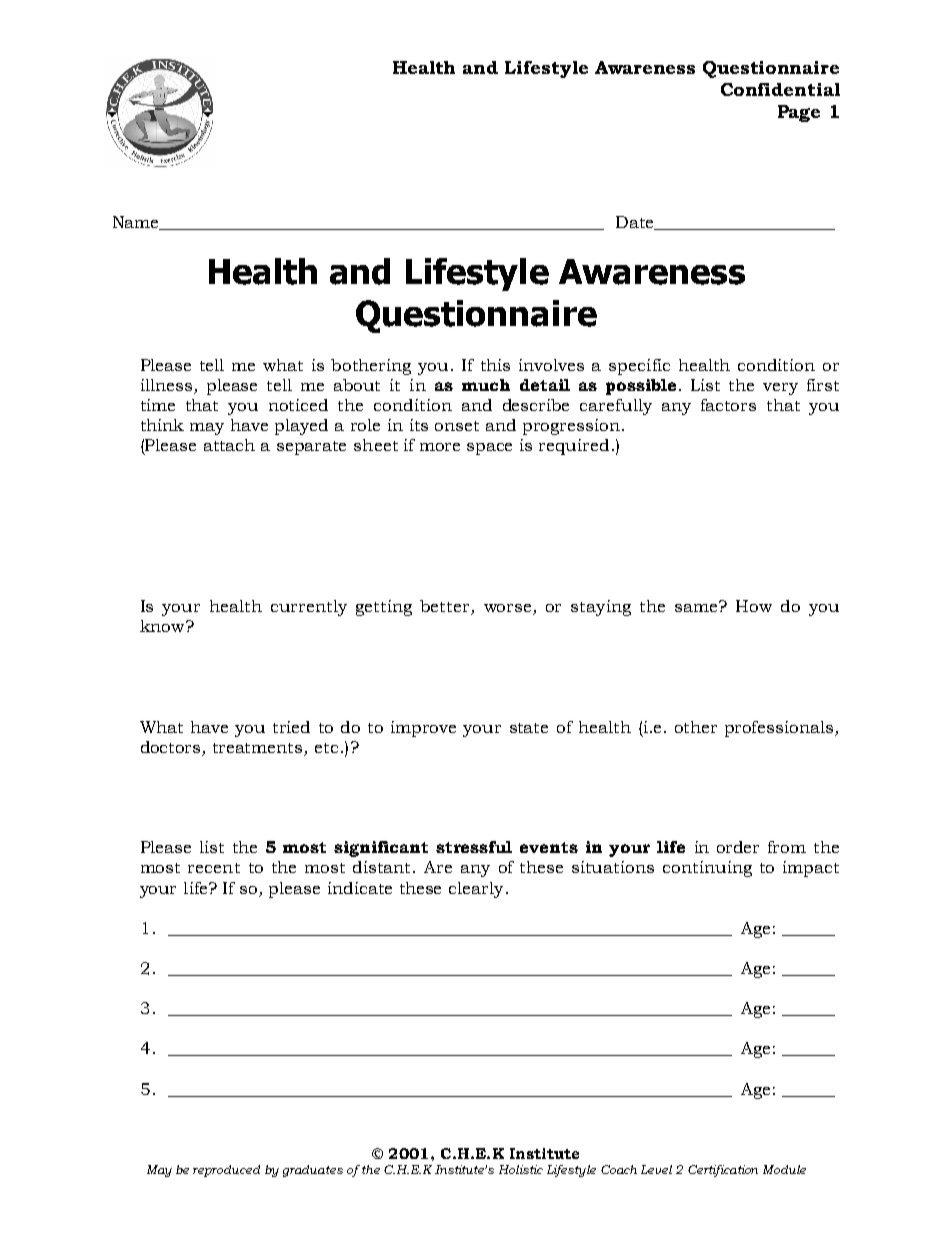  Describe the element at coordinates (619, 1169) in the screenshot. I see `Coach` at that location.
